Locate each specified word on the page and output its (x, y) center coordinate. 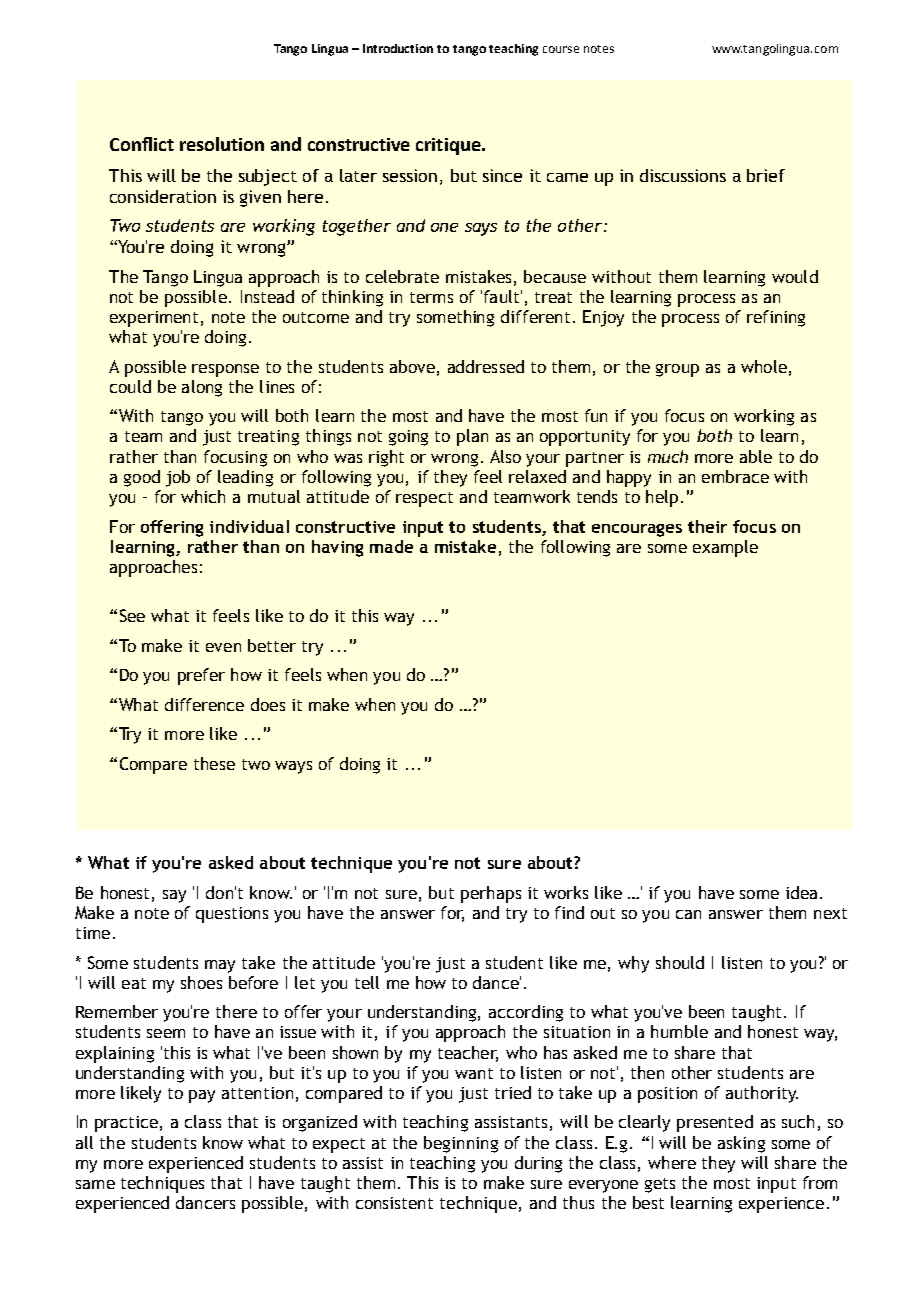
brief (766, 175)
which (203, 496)
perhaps (491, 894)
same (95, 1184)
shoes (201, 982)
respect (424, 499)
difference (204, 704)
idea (801, 892)
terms (431, 297)
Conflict (142, 144)
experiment (154, 319)
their (707, 526)
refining (776, 318)
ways (293, 767)
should (680, 962)
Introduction (398, 48)
